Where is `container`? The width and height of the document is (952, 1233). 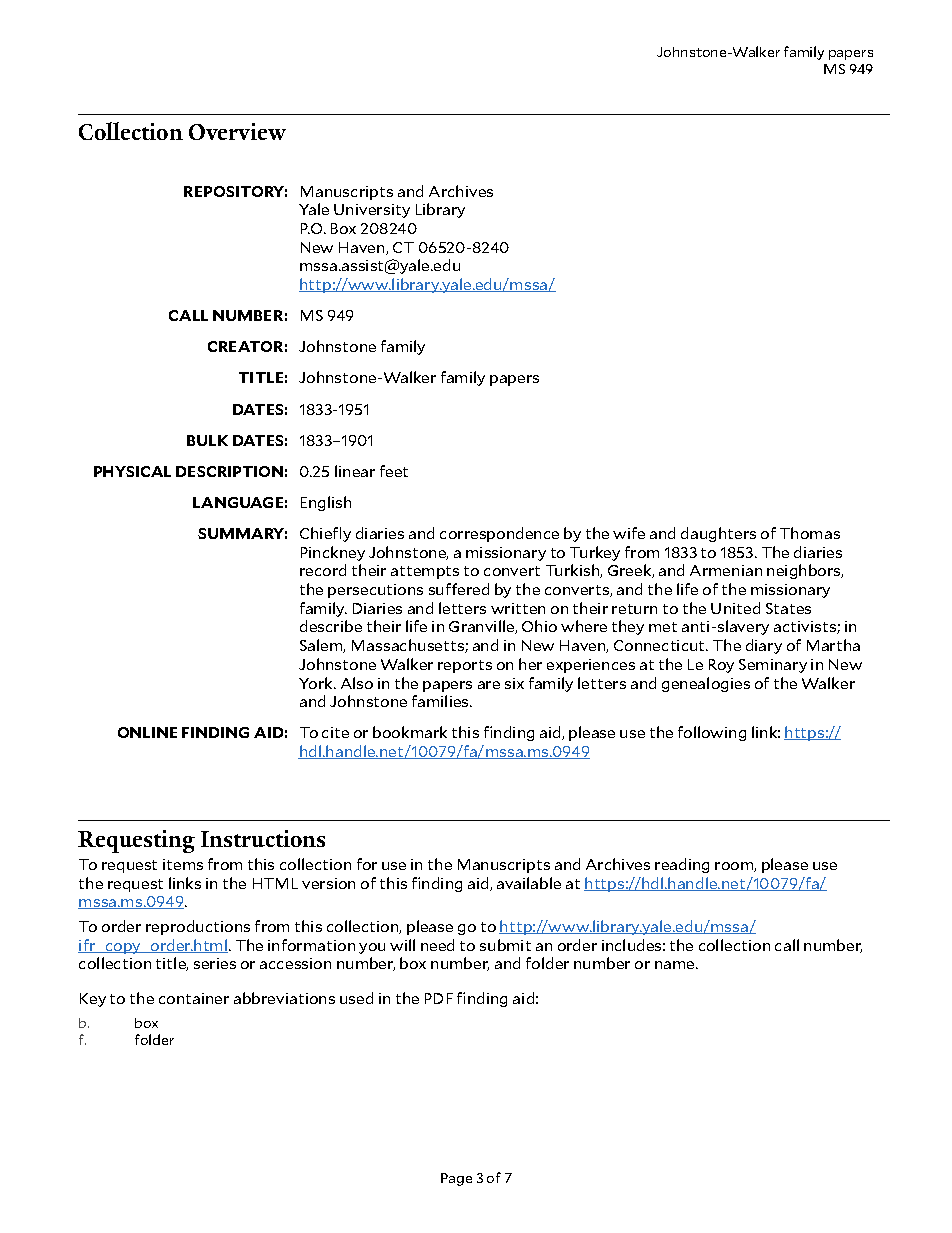
container is located at coordinates (194, 998).
